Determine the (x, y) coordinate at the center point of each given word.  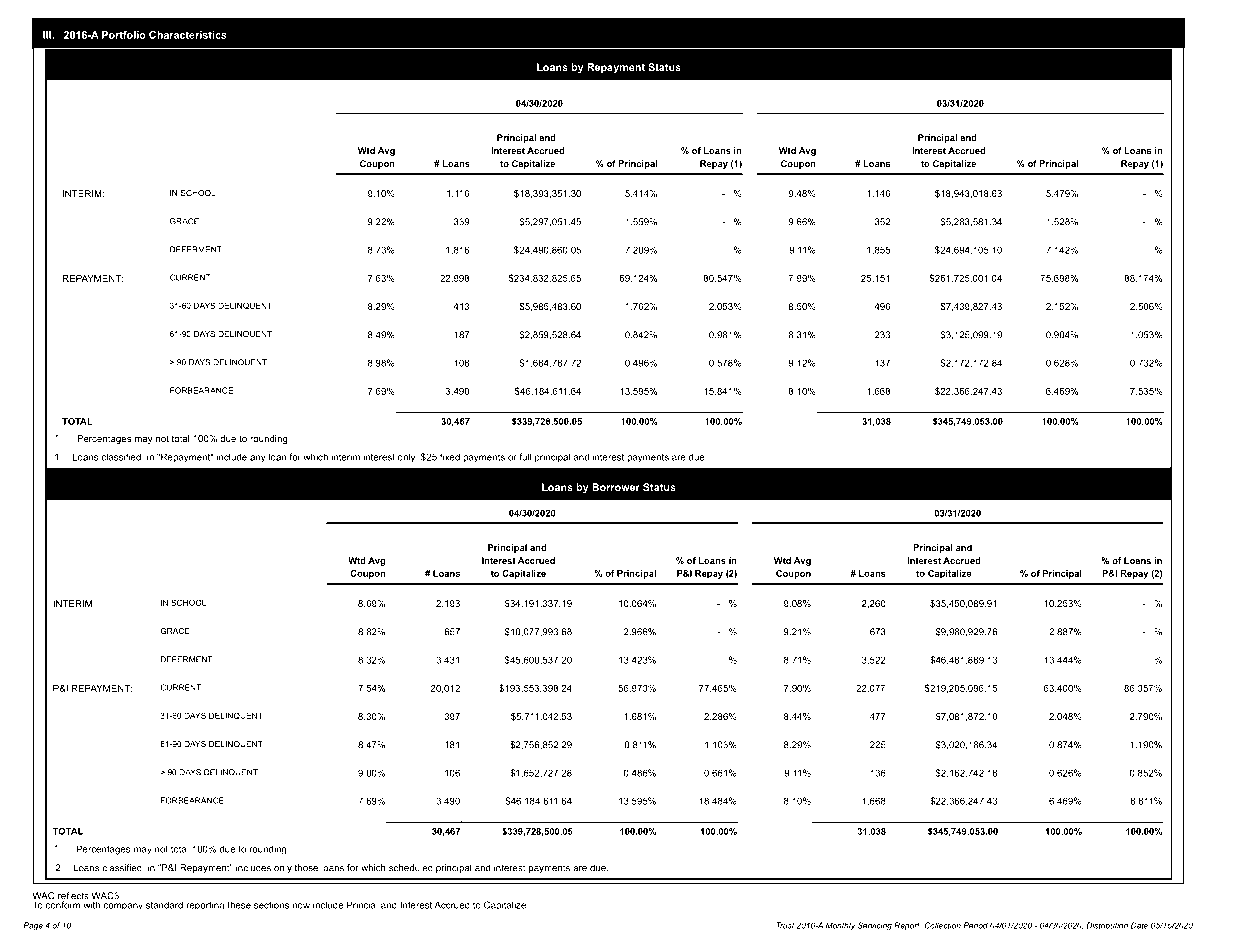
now (301, 906)
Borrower (616, 487)
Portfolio (124, 35)
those (306, 868)
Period (976, 925)
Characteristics (188, 35)
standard (164, 905)
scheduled (411, 868)
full (525, 457)
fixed (450, 457)
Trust (786, 925)
